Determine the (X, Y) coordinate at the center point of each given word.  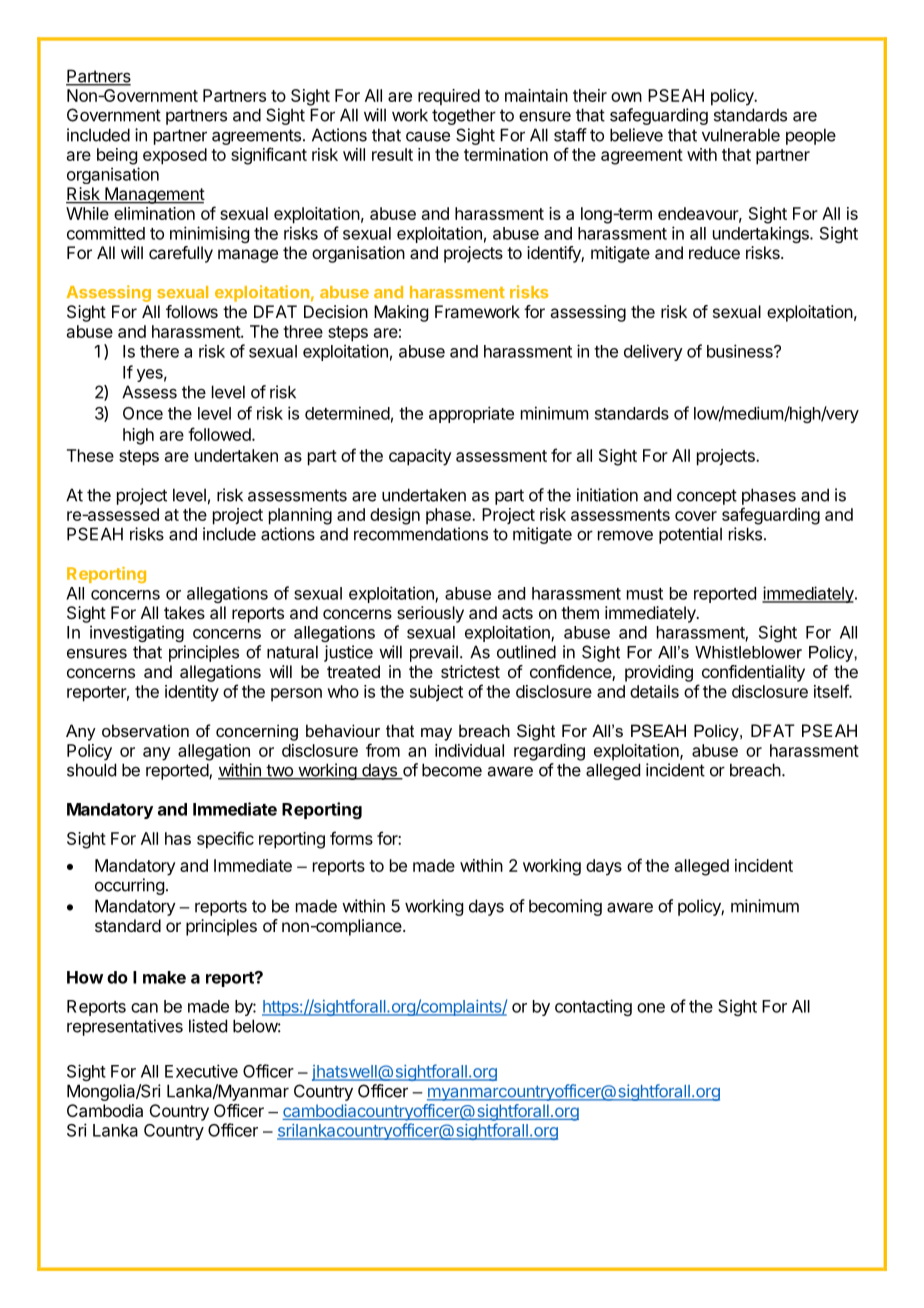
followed (220, 434)
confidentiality (753, 673)
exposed (175, 156)
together (464, 116)
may (436, 734)
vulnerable (741, 135)
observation (145, 730)
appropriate (471, 414)
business (741, 351)
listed (208, 1026)
